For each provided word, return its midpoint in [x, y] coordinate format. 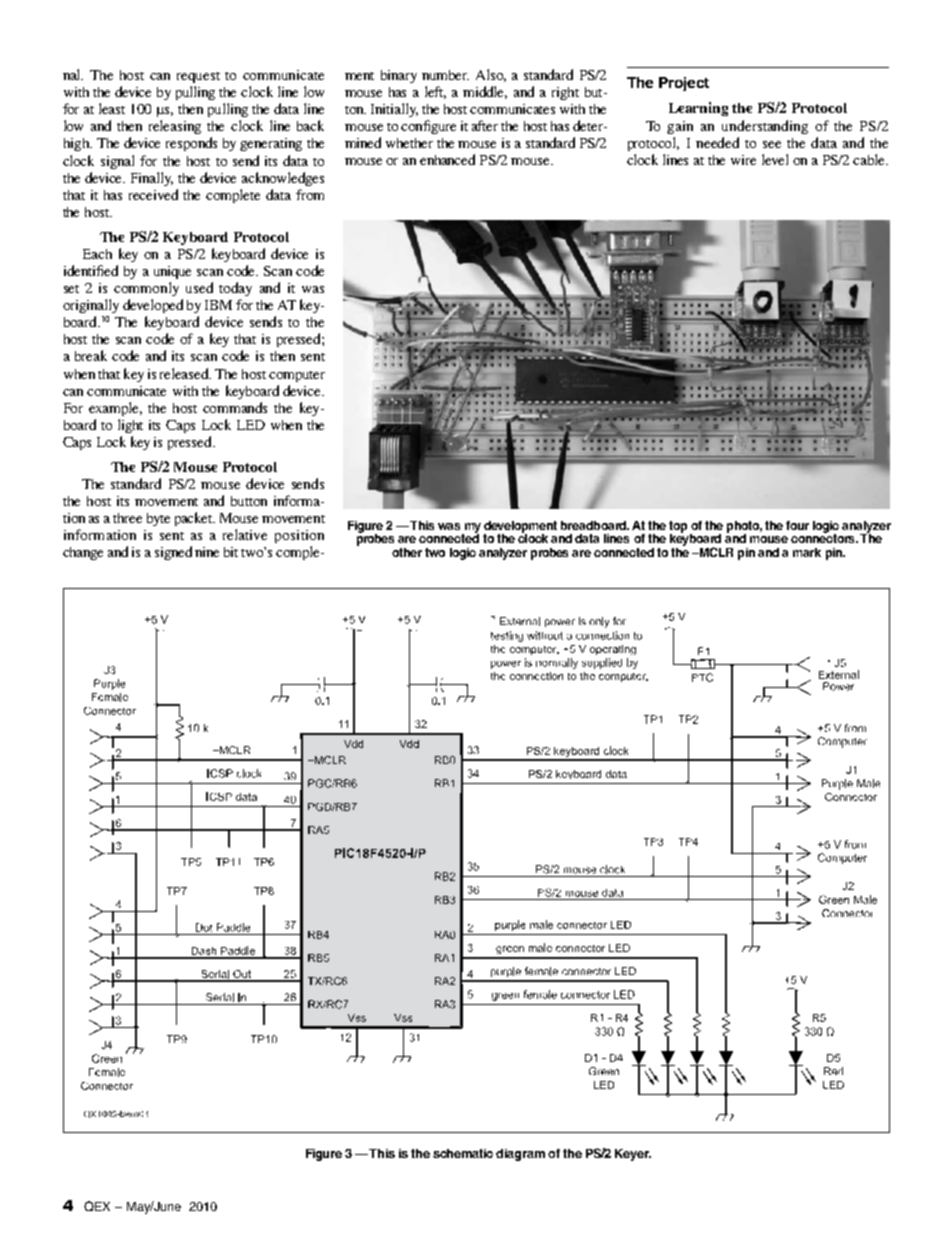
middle [485, 92]
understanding [765, 127]
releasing [175, 127]
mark [807, 552]
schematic [463, 1153]
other [407, 552]
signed [173, 553]
